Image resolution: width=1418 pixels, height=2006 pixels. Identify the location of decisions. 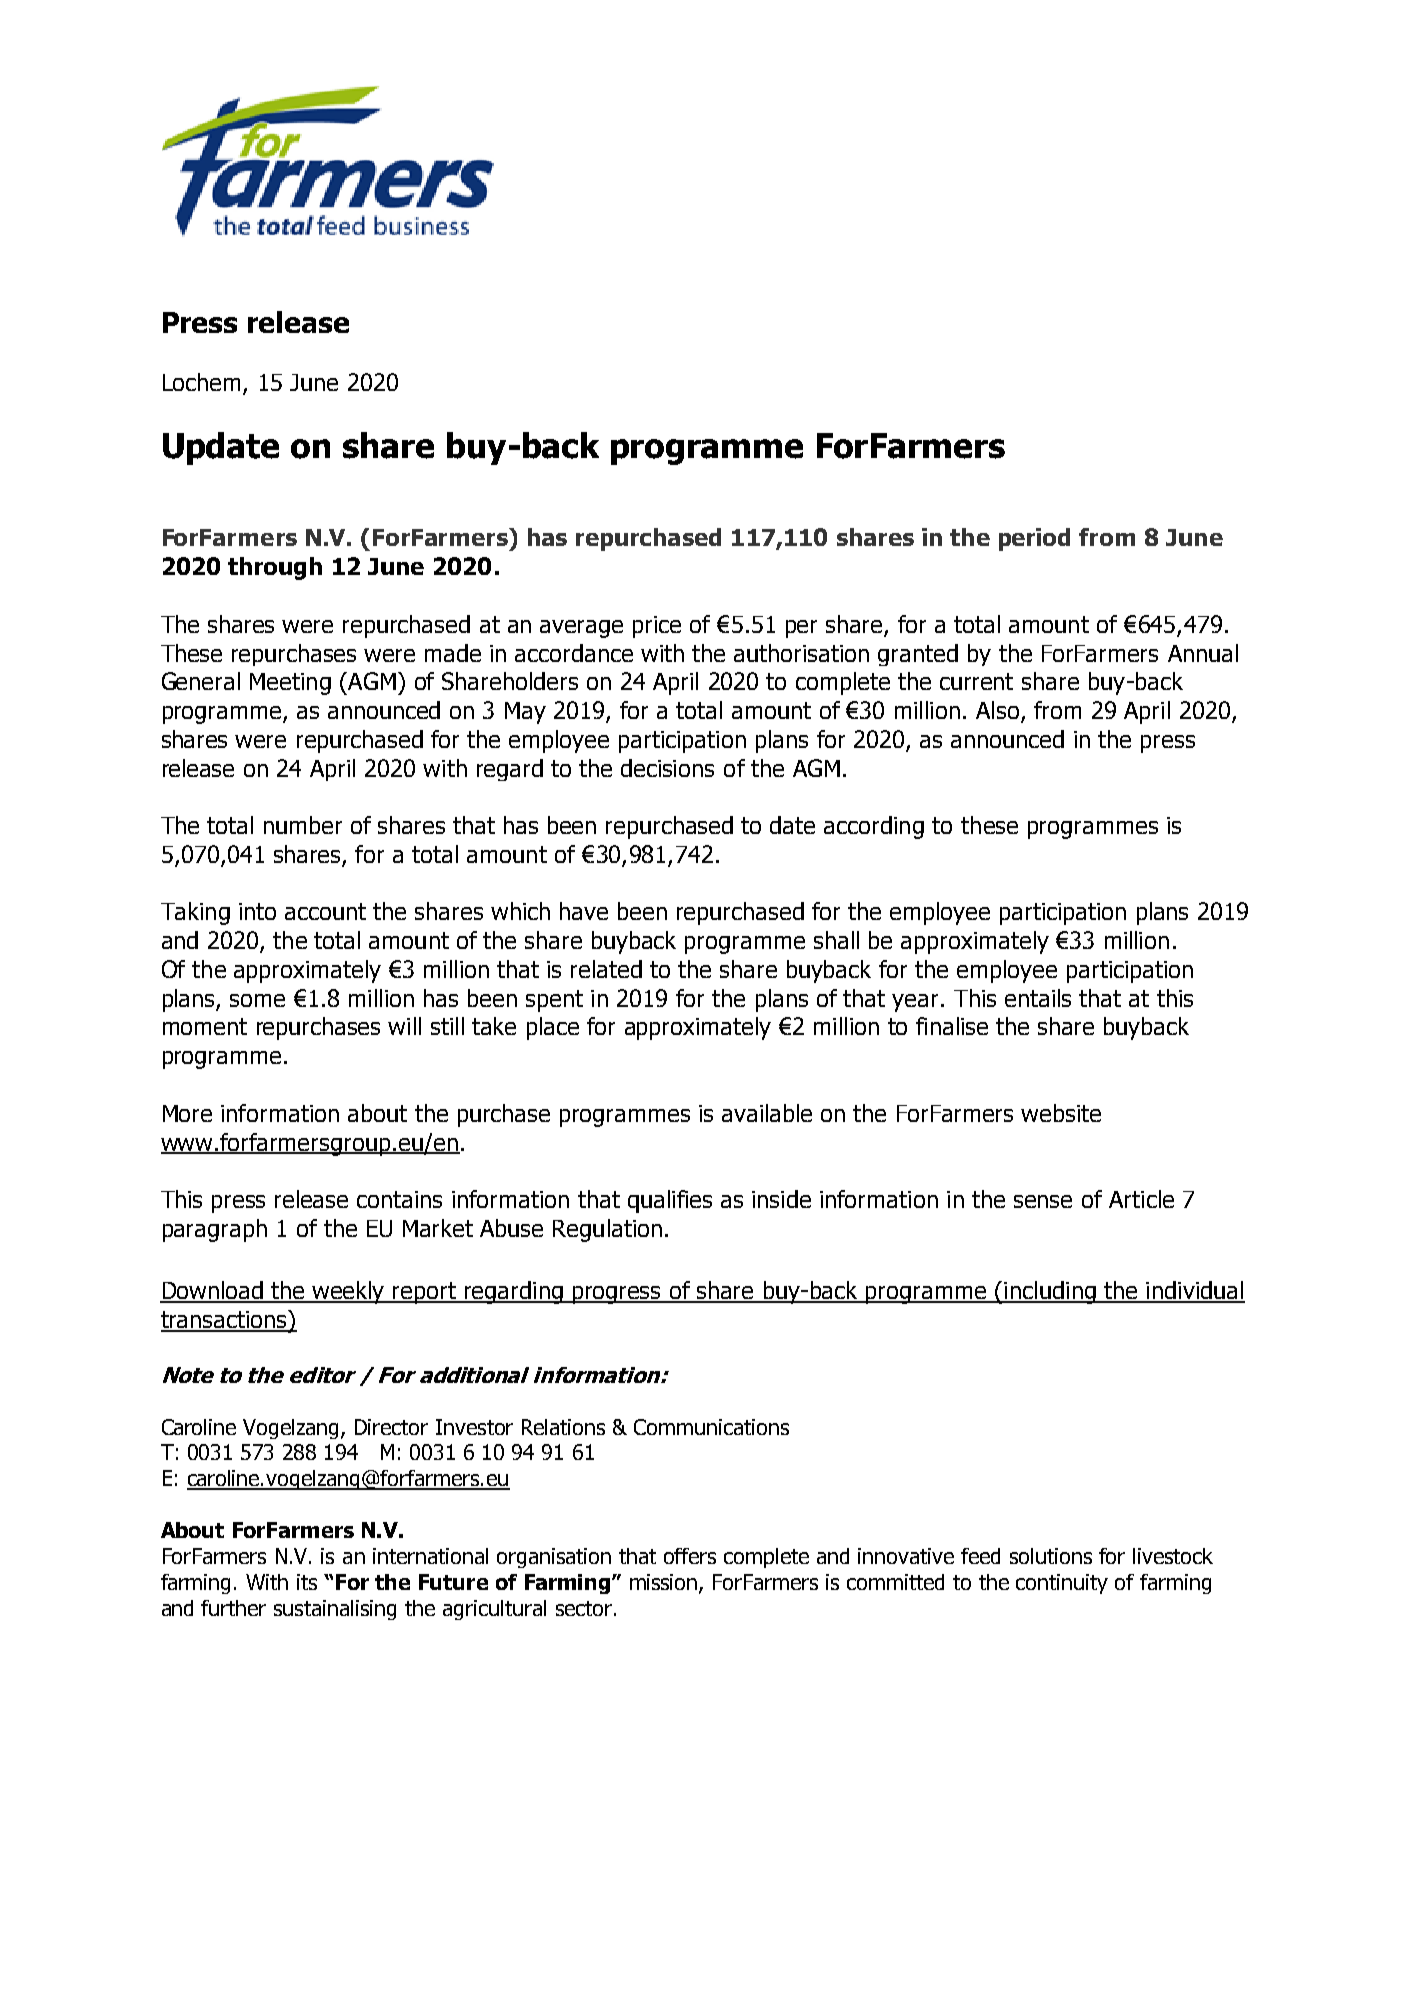
(667, 768).
